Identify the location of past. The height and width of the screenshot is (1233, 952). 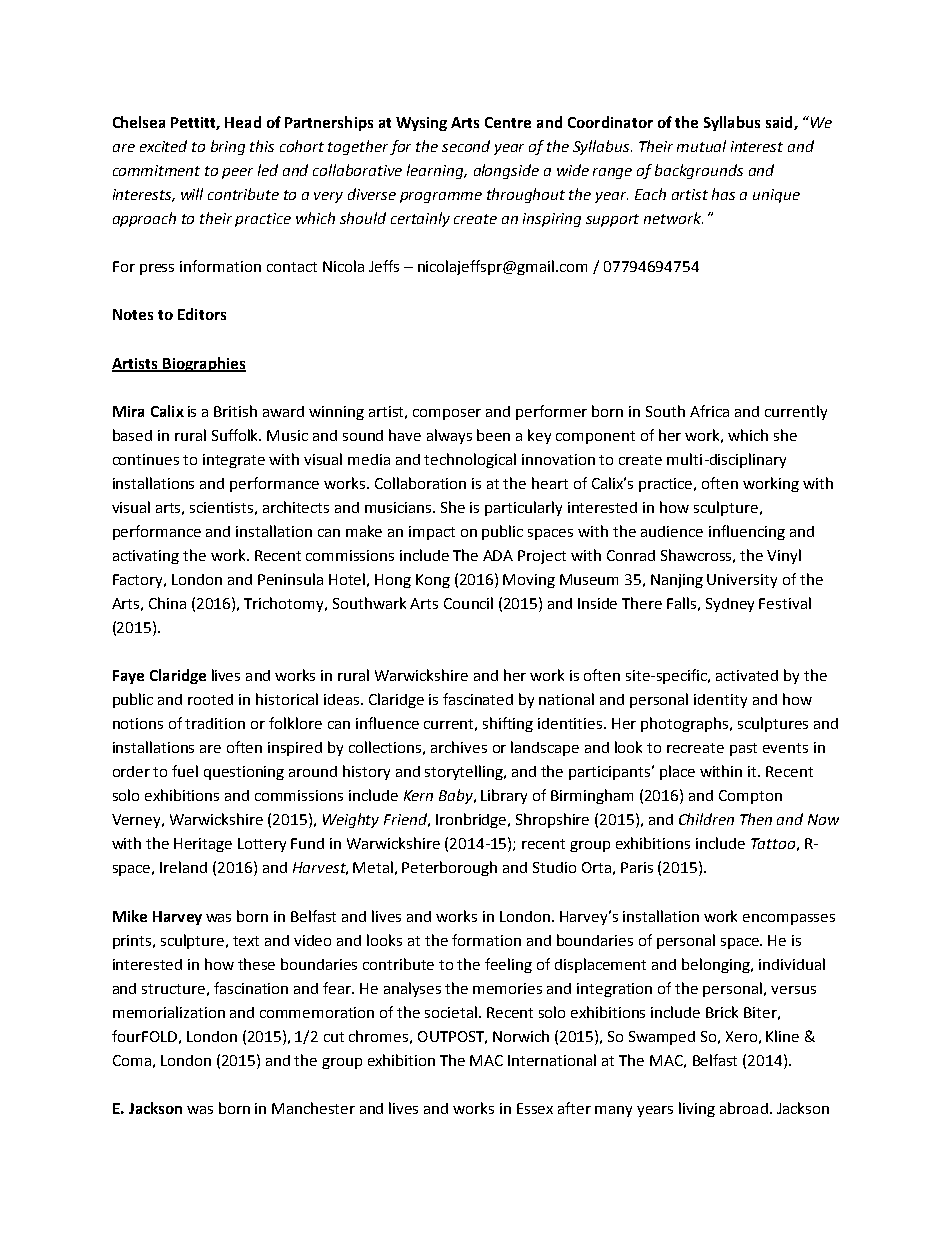
(743, 749).
